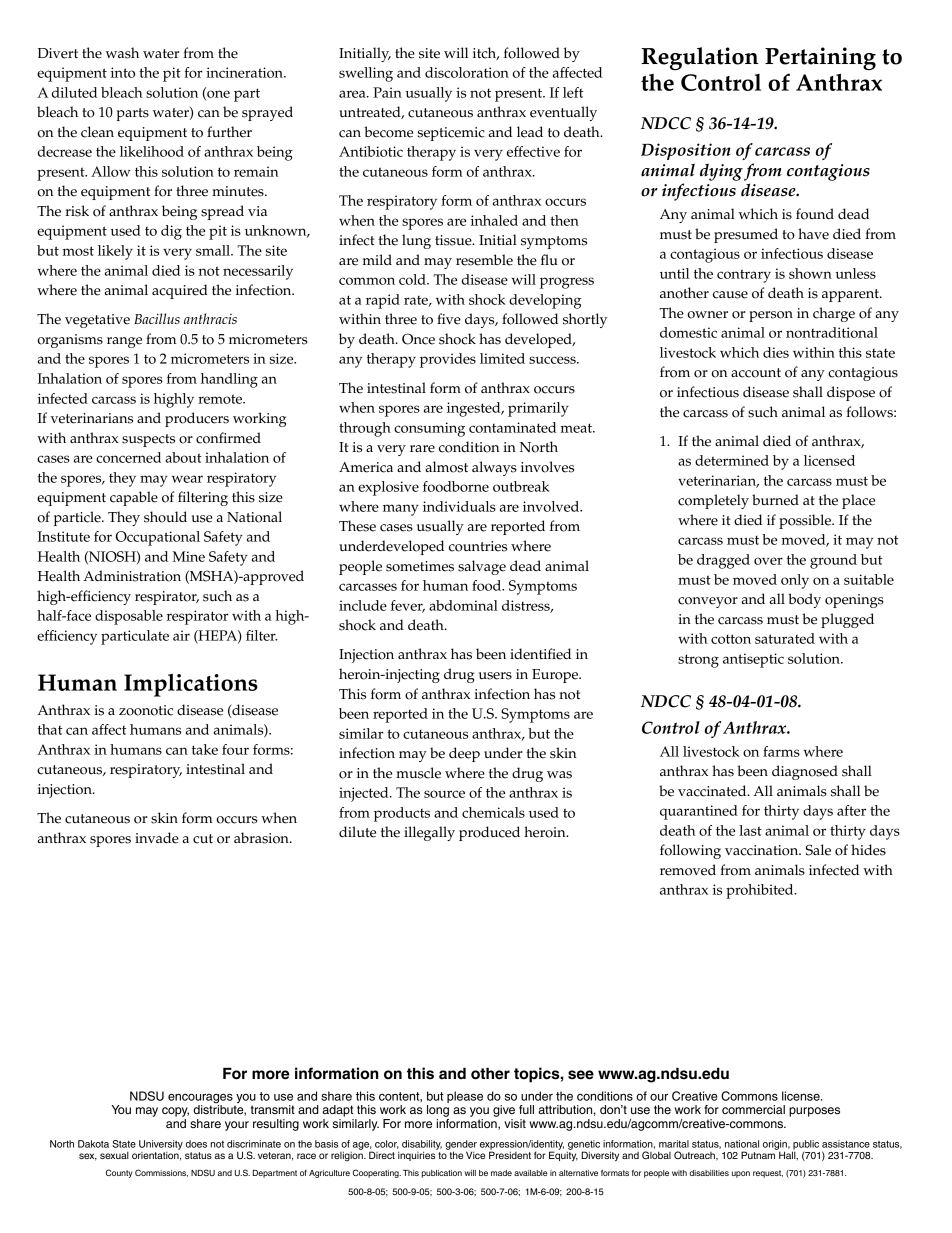 The image size is (952, 1233). What do you see at coordinates (759, 1154) in the image?
I see `Putnam` at bounding box center [759, 1154].
